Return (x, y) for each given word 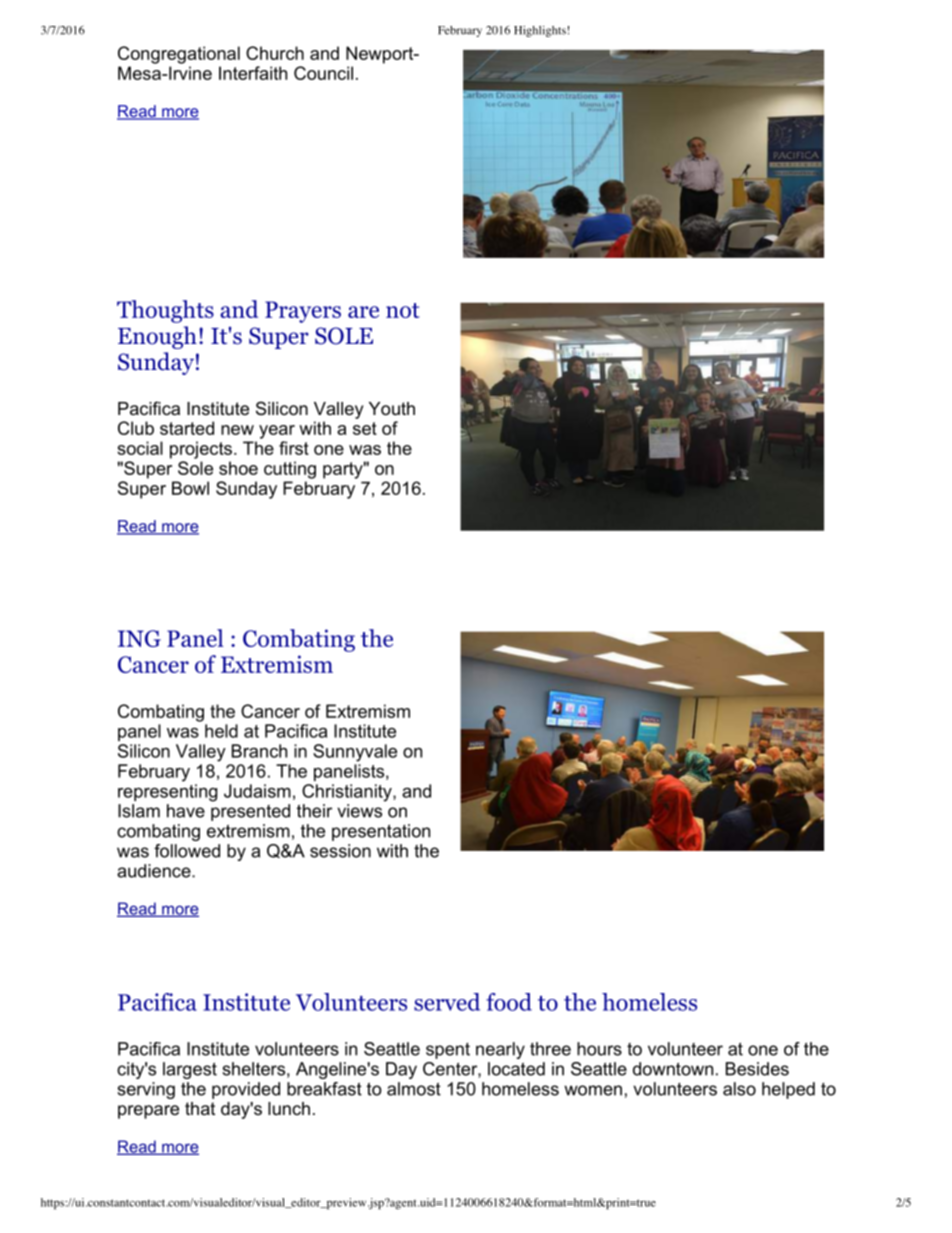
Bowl (190, 488)
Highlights (540, 31)
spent (448, 1051)
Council (323, 73)
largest (190, 1070)
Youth (392, 409)
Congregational (179, 55)
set (365, 428)
